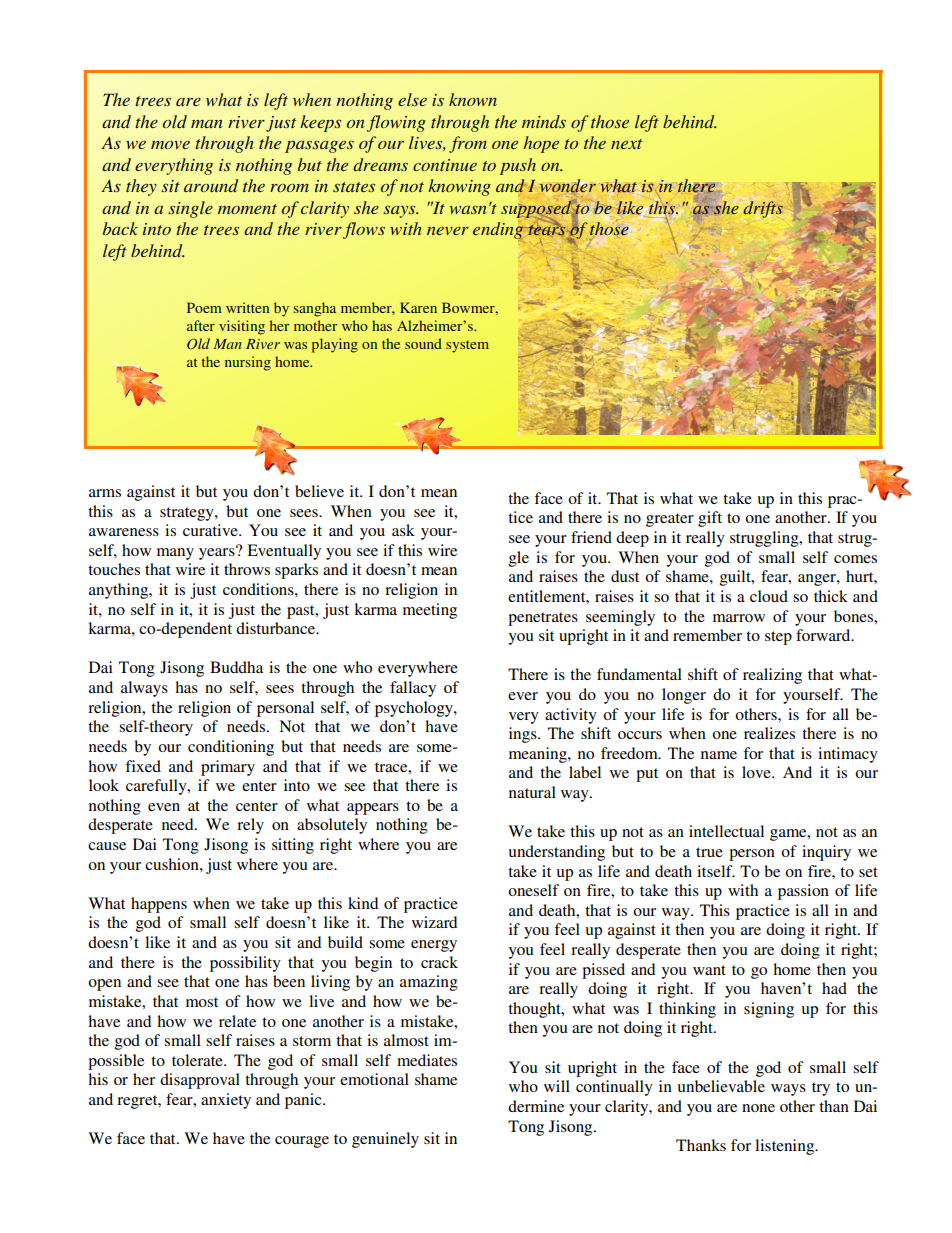  Describe the element at coordinates (434, 922) in the screenshot. I see `wizard` at that location.
